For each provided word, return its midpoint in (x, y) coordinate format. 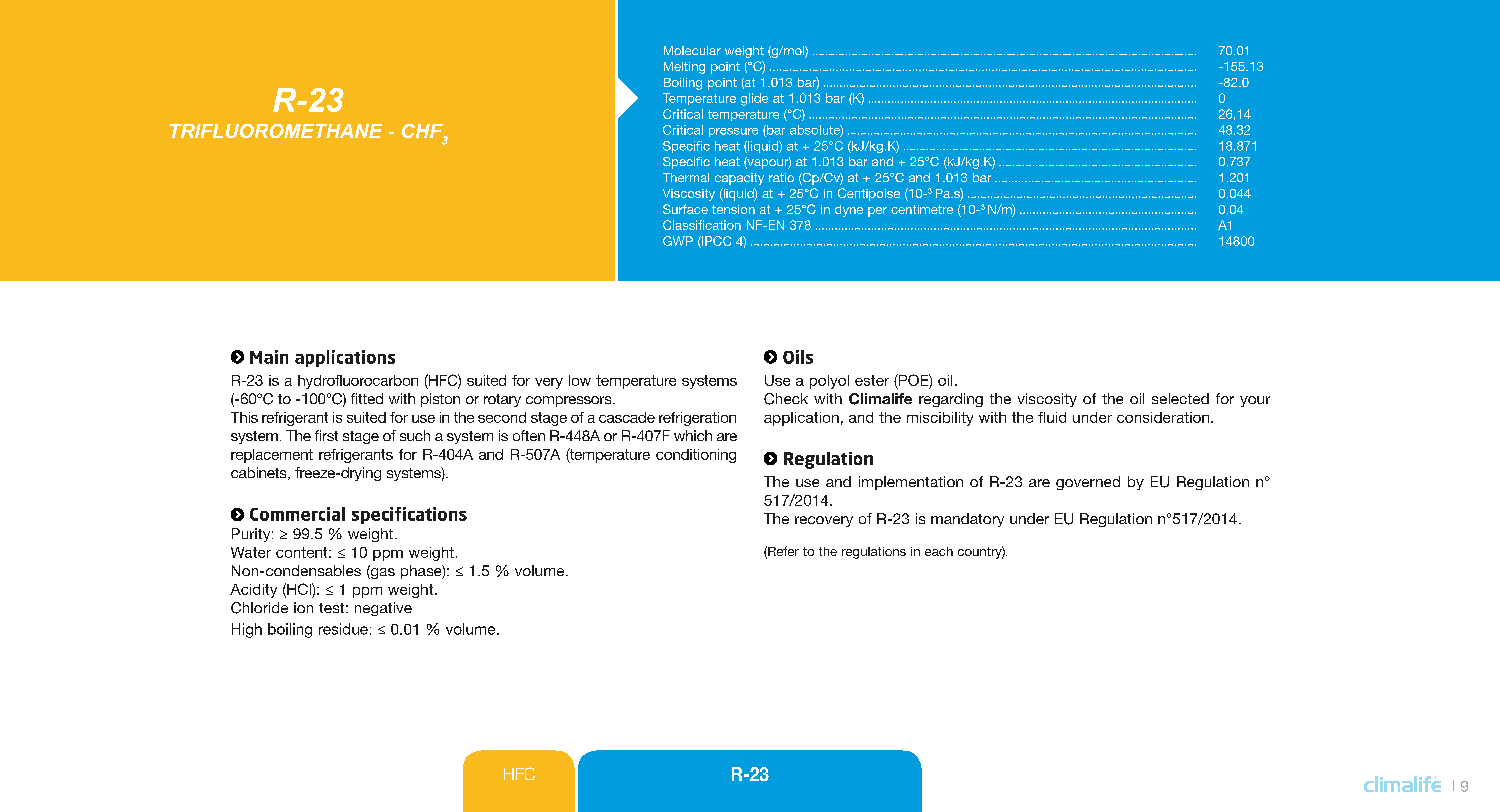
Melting (684, 68)
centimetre (922, 209)
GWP (678, 241)
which (693, 435)
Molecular (692, 50)
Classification (702, 225)
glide (754, 99)
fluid (1052, 417)
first (326, 435)
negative (383, 609)
